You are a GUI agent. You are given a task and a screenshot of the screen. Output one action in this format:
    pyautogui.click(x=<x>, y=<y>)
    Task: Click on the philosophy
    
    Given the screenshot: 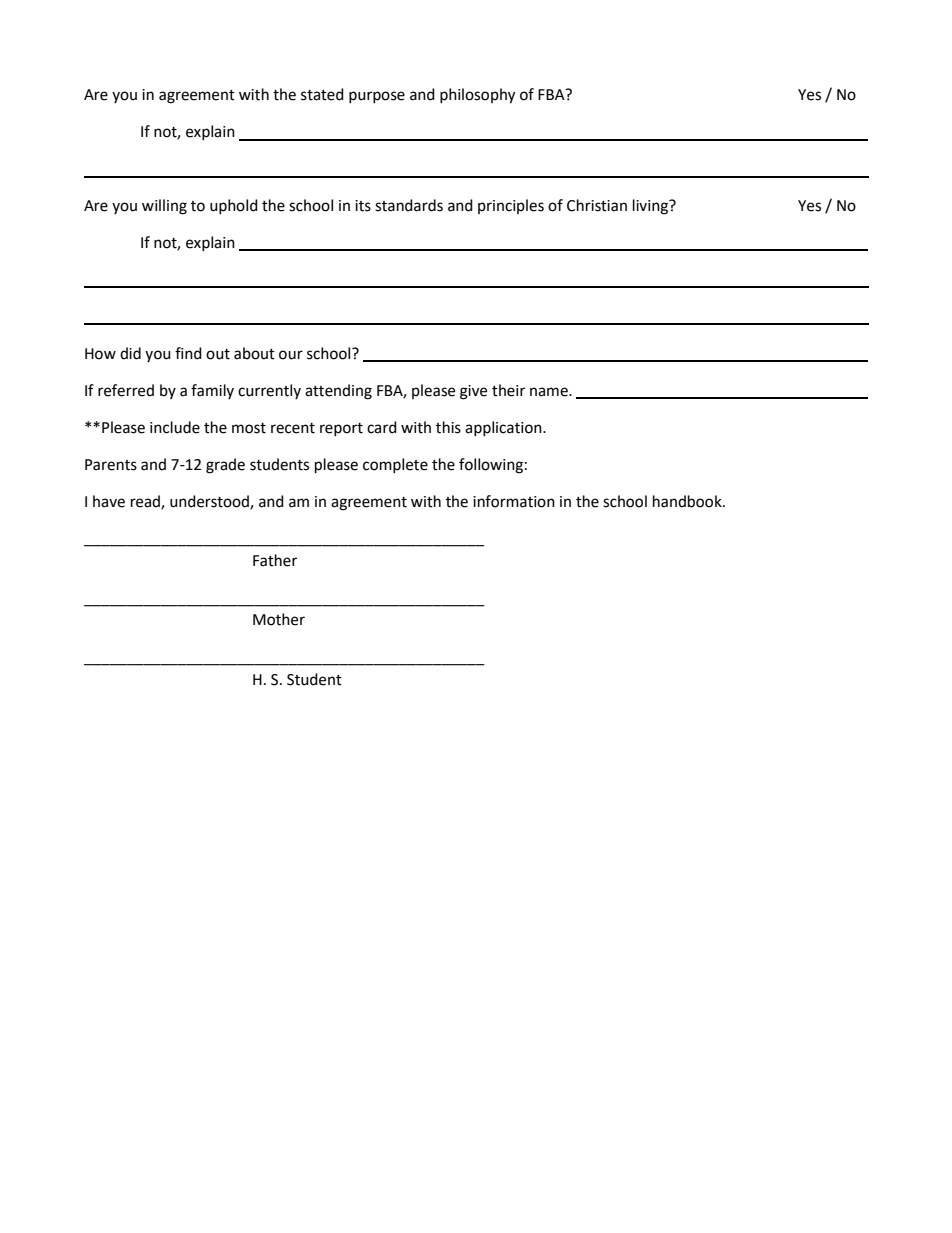 What is the action you would take?
    pyautogui.click(x=477, y=96)
